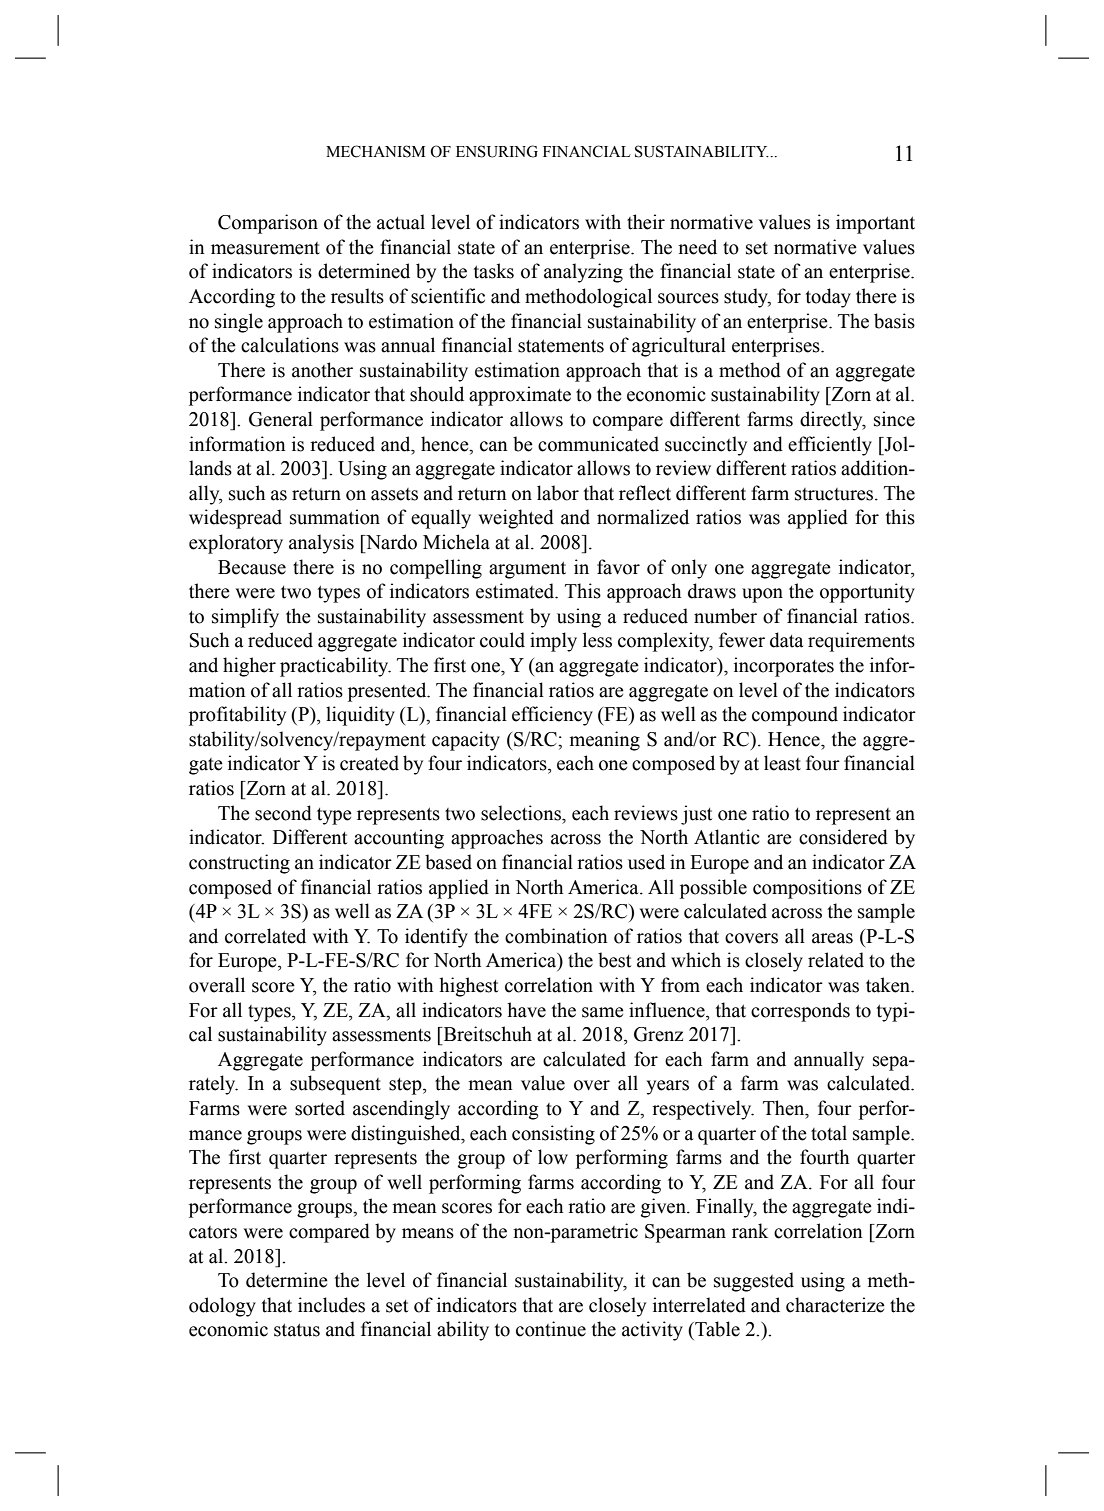 The height and width of the image is (1511, 1104). I want to click on Comparison, so click(268, 224).
